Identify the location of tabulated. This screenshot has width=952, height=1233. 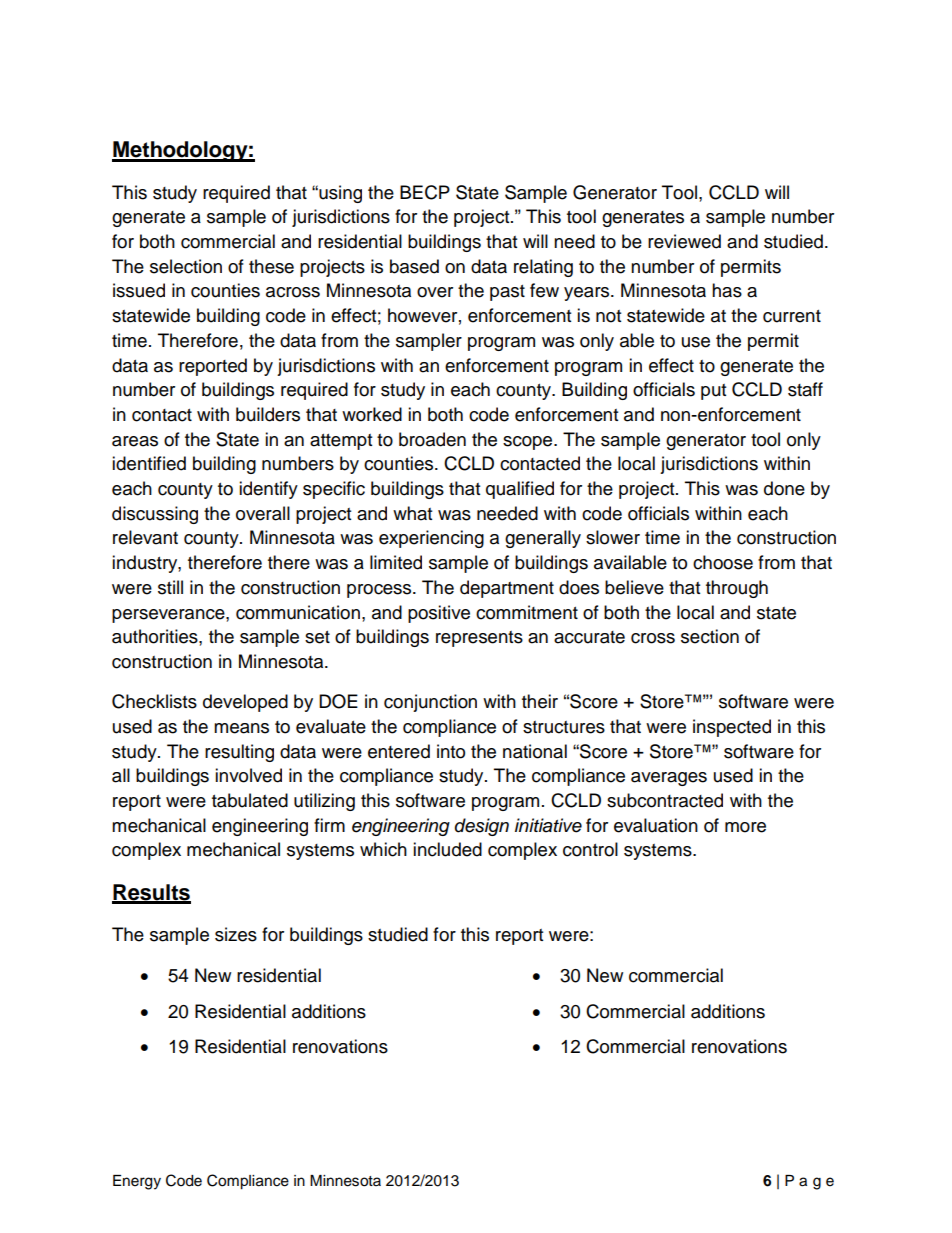
(250, 800).
